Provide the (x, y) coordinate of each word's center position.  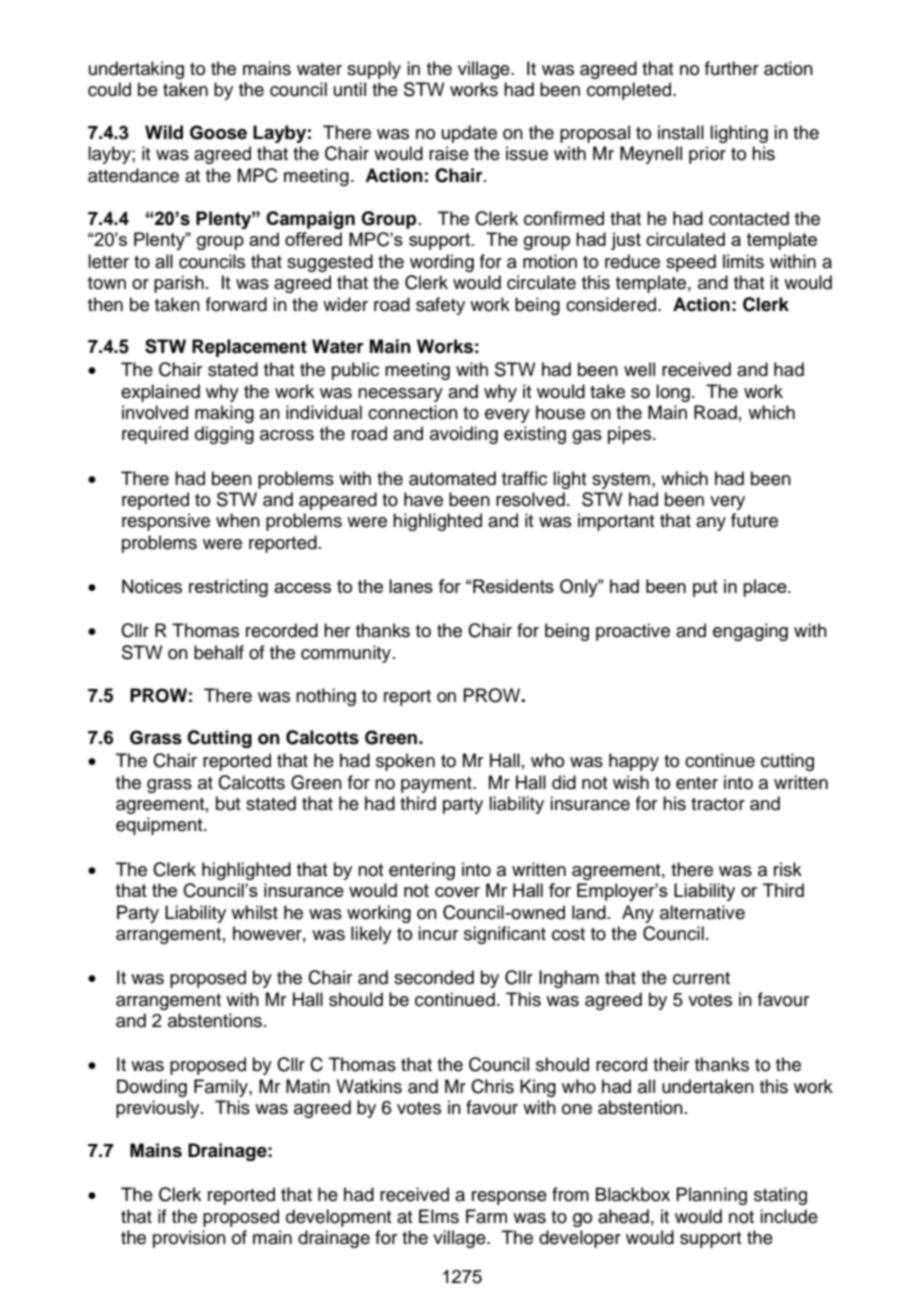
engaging (750, 632)
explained (160, 393)
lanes (411, 586)
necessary (400, 395)
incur (438, 933)
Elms (439, 1216)
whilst (254, 912)
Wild (164, 132)
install (681, 132)
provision (189, 1239)
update (469, 134)
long (673, 393)
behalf (219, 652)
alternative (702, 912)
